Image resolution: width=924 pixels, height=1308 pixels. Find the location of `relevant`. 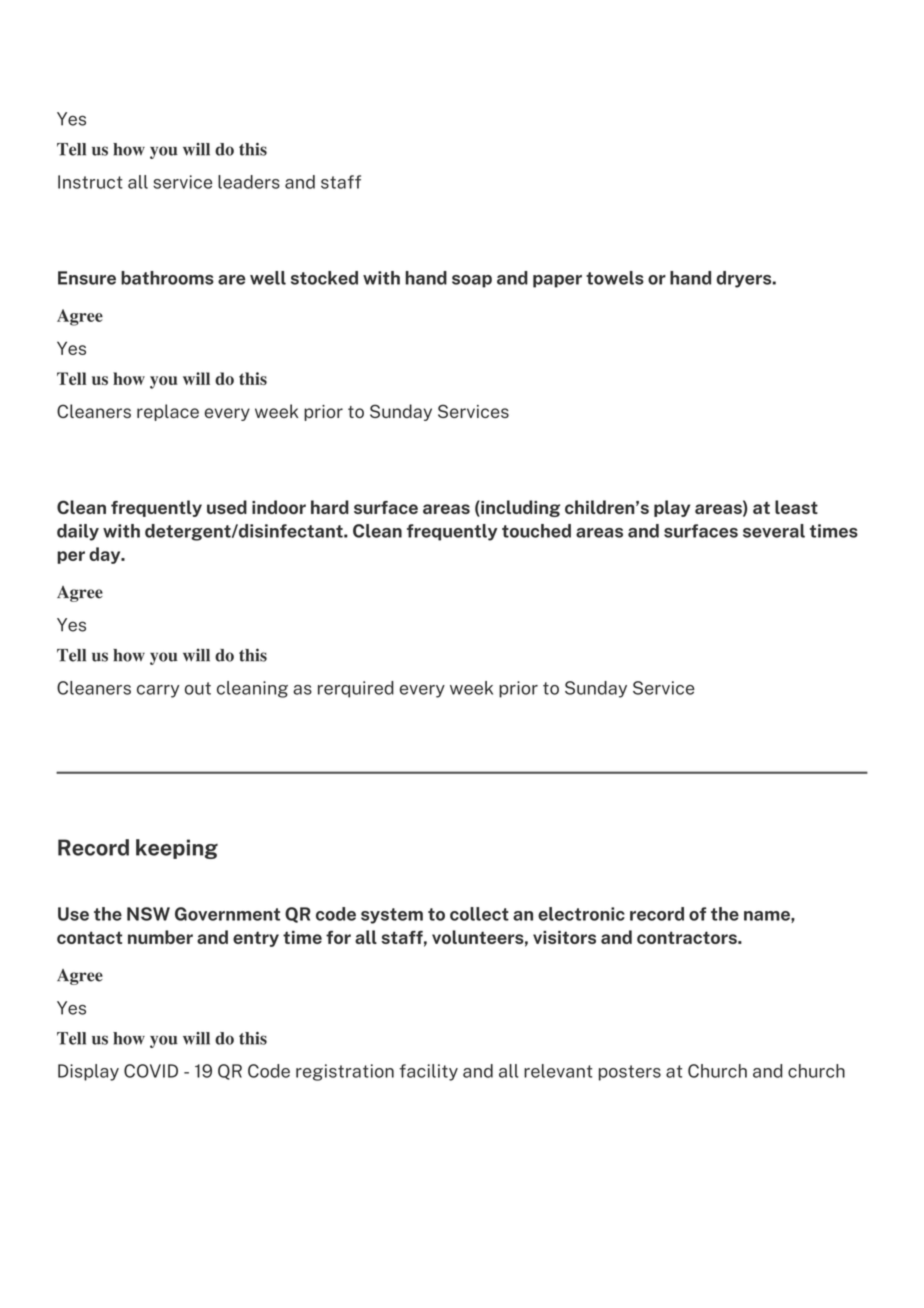

relevant is located at coordinates (558, 1071).
